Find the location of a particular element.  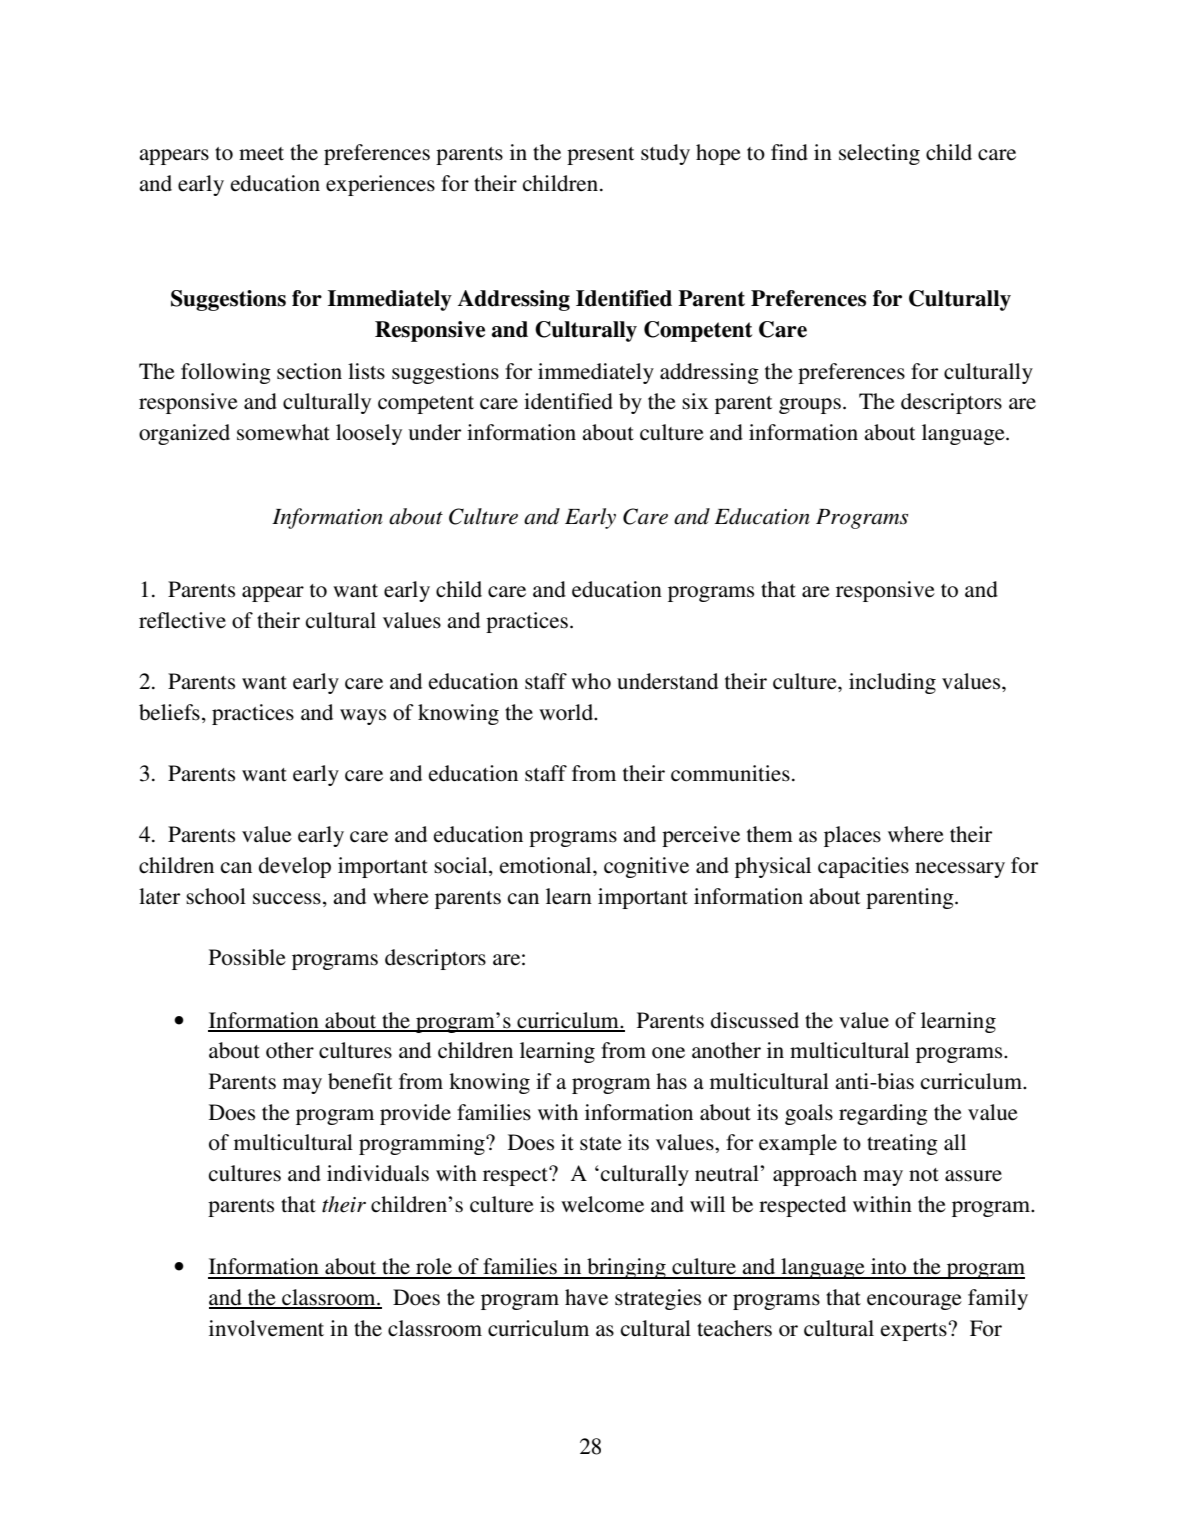

including is located at coordinates (892, 683).
